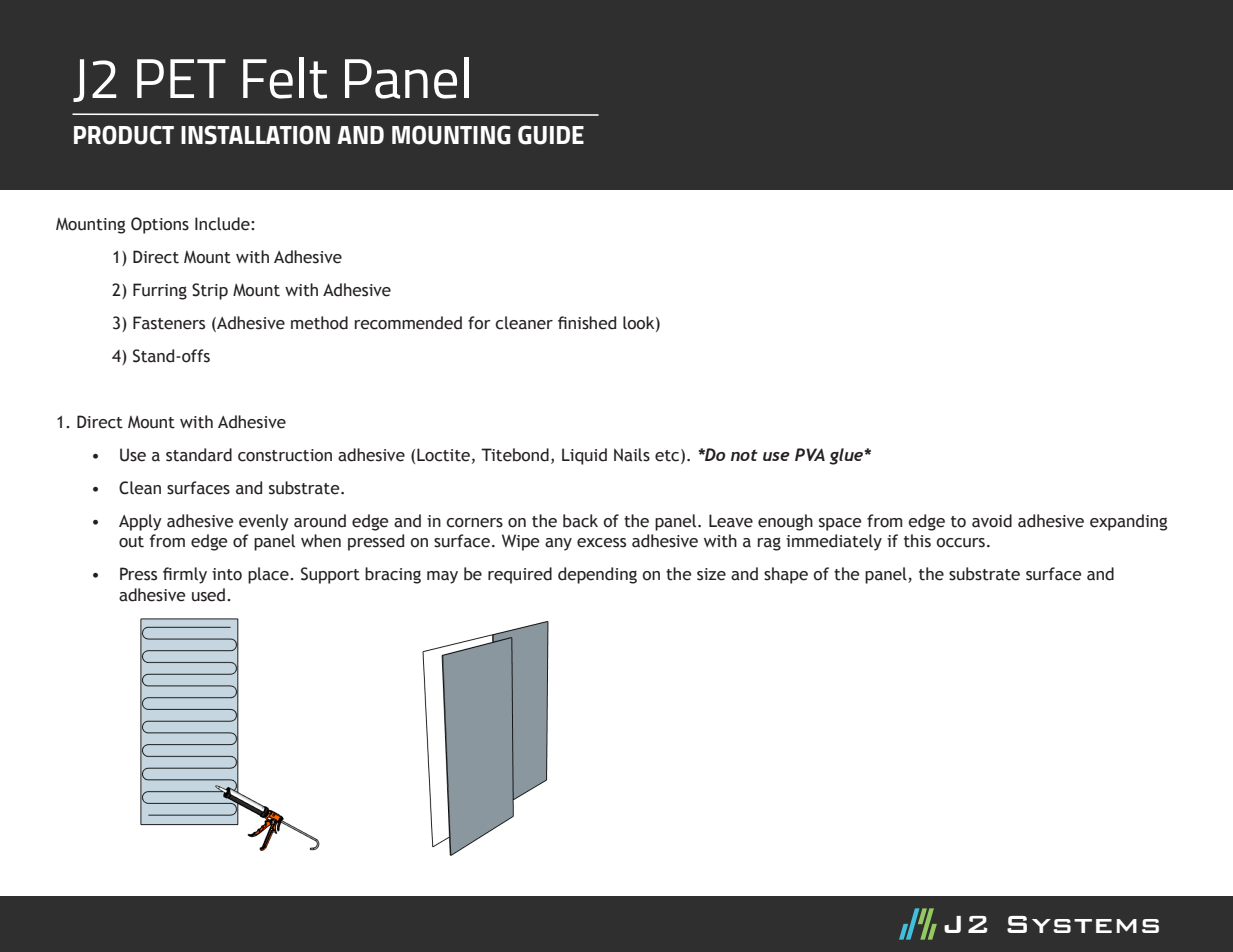 The height and width of the screenshot is (952, 1233). Describe the element at coordinates (587, 323) in the screenshot. I see `finished` at that location.
